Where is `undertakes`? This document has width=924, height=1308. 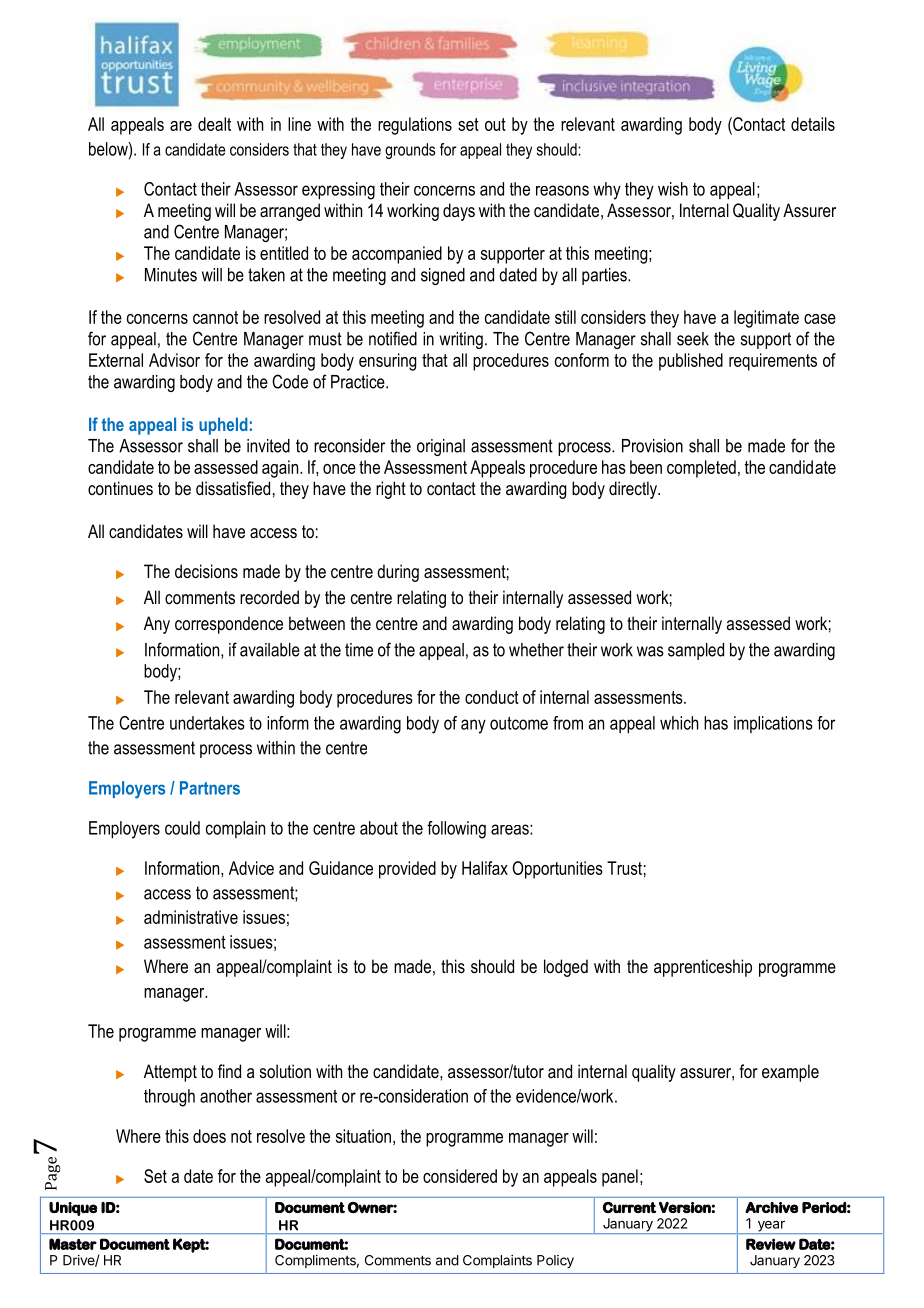
undertakes is located at coordinates (207, 723).
